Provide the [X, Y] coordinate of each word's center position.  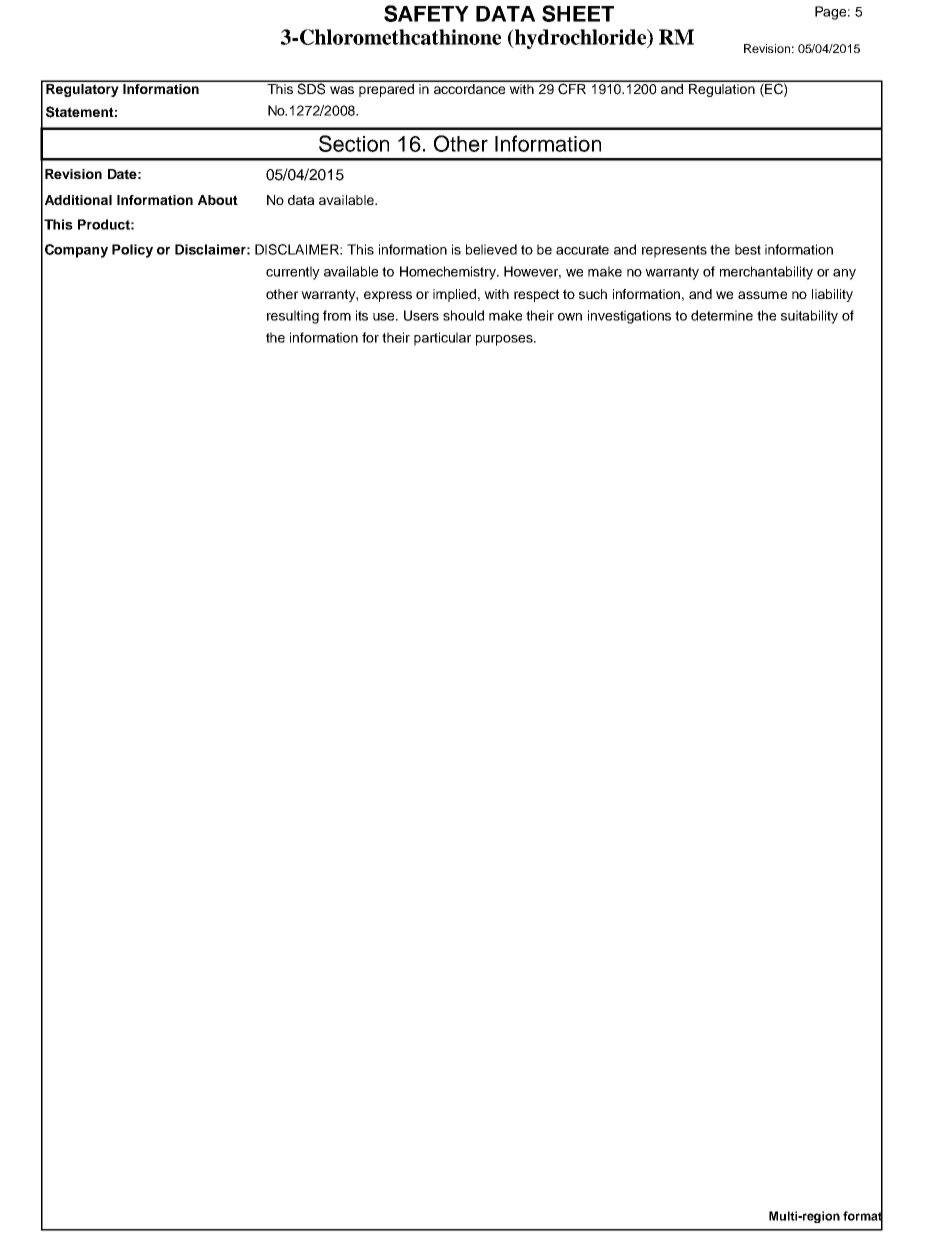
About [218, 200]
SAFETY [426, 13]
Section [354, 143]
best [748, 249]
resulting [293, 317]
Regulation [722, 89]
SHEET [578, 13]
